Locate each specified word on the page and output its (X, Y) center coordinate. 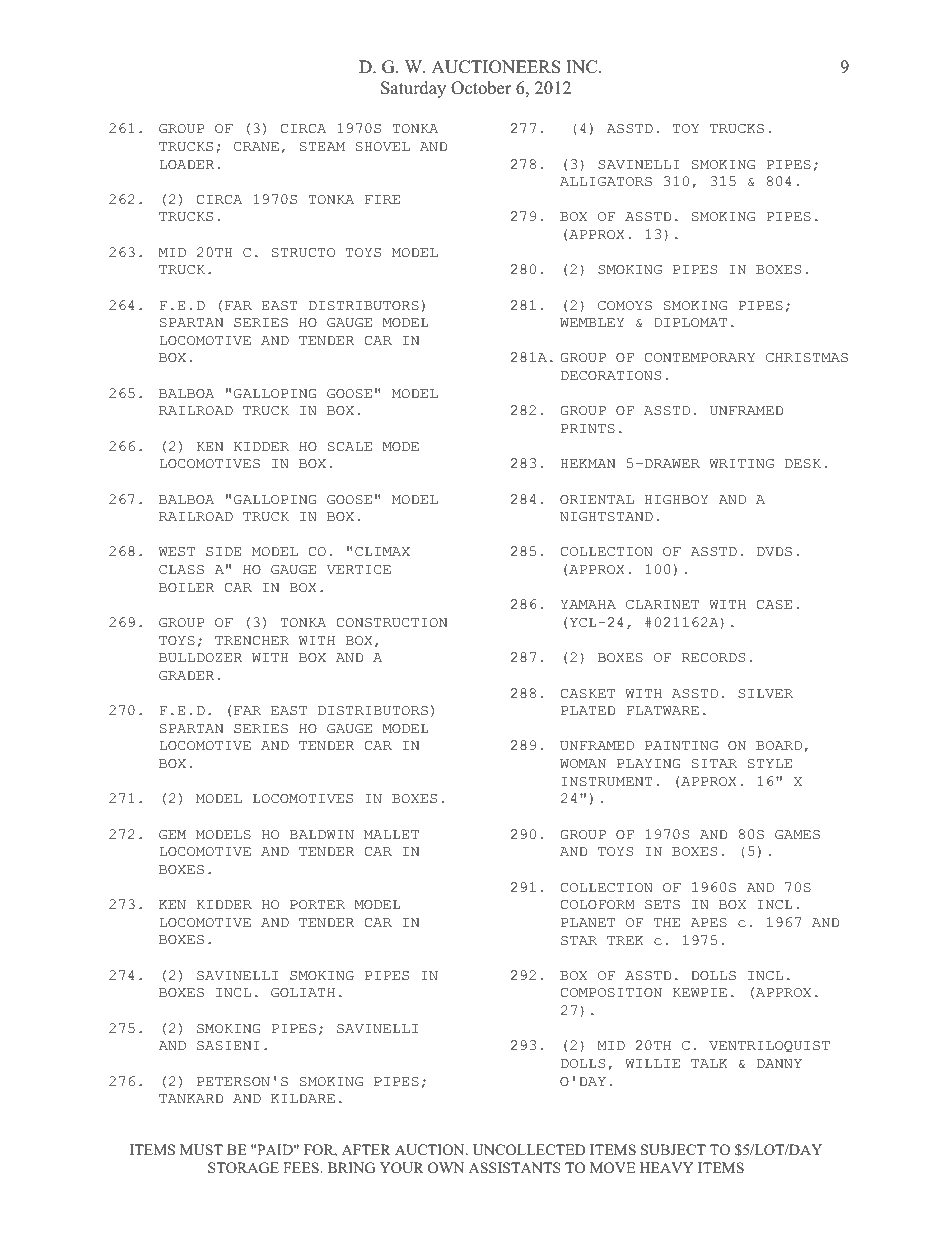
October (481, 88)
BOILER (186, 588)
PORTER (317, 905)
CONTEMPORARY (699, 358)
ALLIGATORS (606, 182)
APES (709, 923)
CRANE (256, 147)
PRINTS (588, 429)
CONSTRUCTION (391, 623)
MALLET (391, 834)
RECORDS (713, 658)
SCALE (350, 447)
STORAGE (243, 1168)
